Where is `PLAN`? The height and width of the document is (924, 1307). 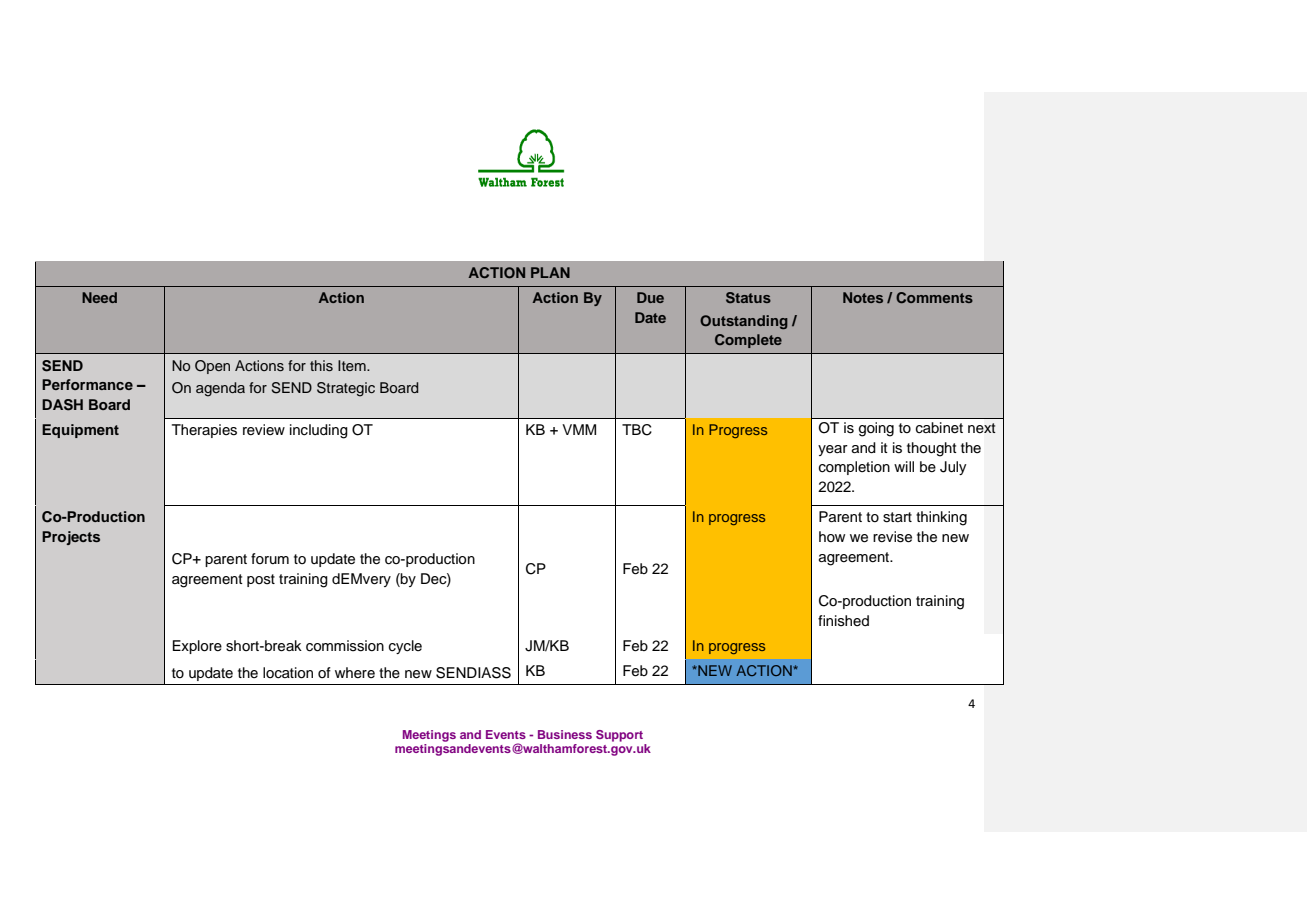
PLAN is located at coordinates (550, 272).
